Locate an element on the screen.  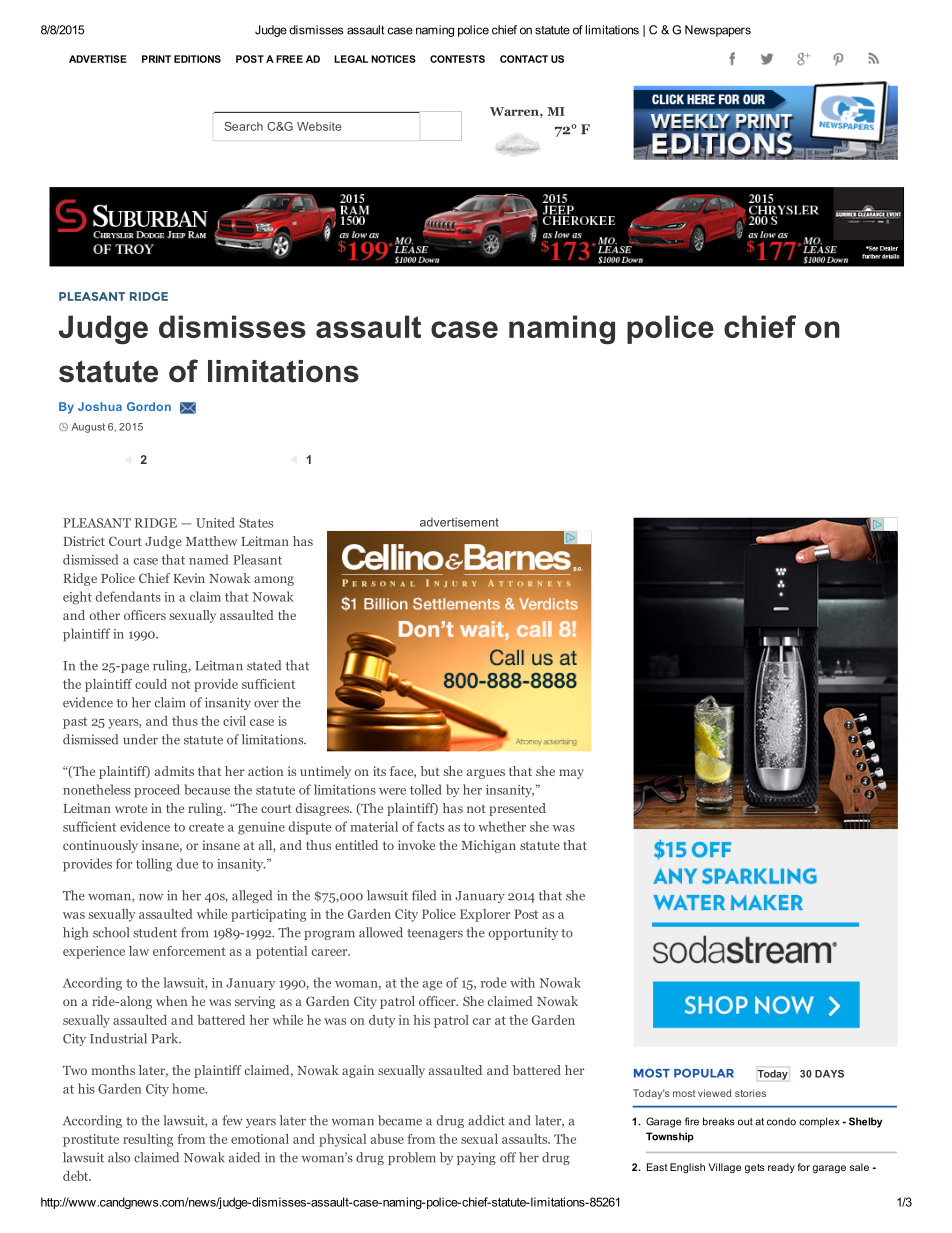
Gordon is located at coordinates (149, 406).
